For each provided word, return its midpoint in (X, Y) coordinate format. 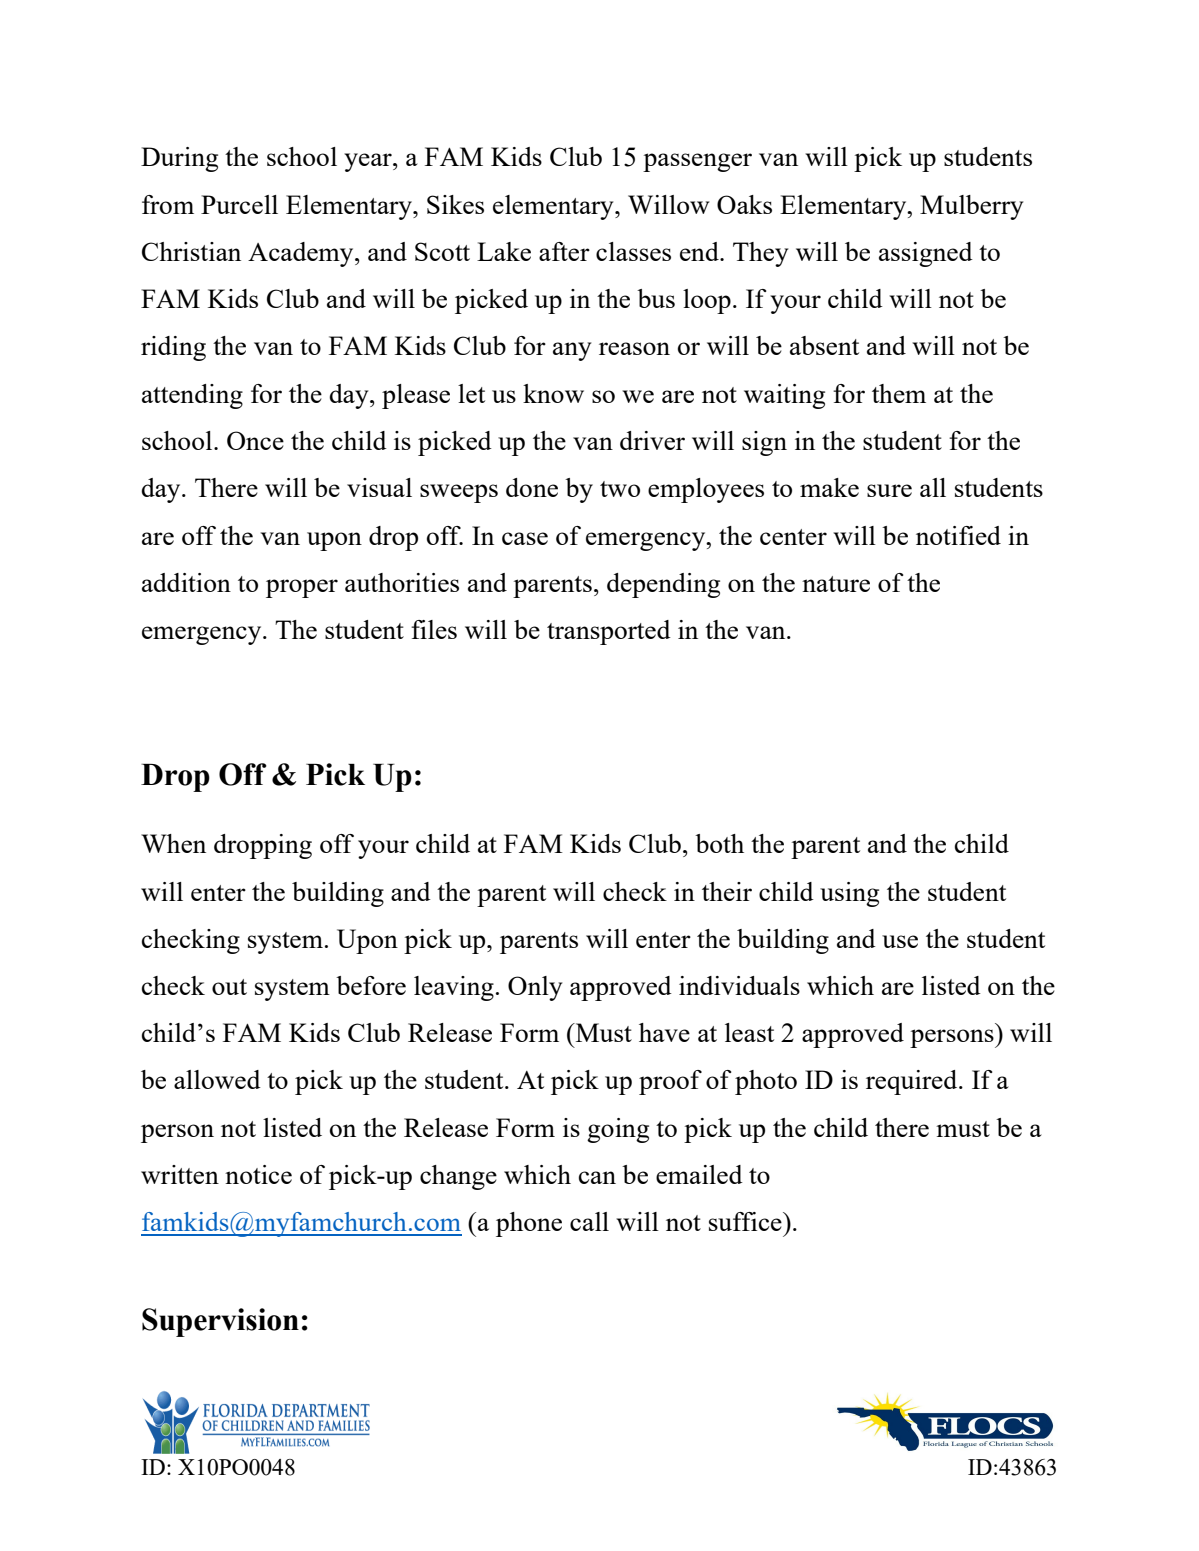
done (532, 487)
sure (889, 490)
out (229, 987)
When (173, 843)
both (719, 843)
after (564, 251)
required (913, 1082)
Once (255, 440)
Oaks (744, 204)
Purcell (239, 204)
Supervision (220, 1322)
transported (609, 632)
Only (535, 988)
